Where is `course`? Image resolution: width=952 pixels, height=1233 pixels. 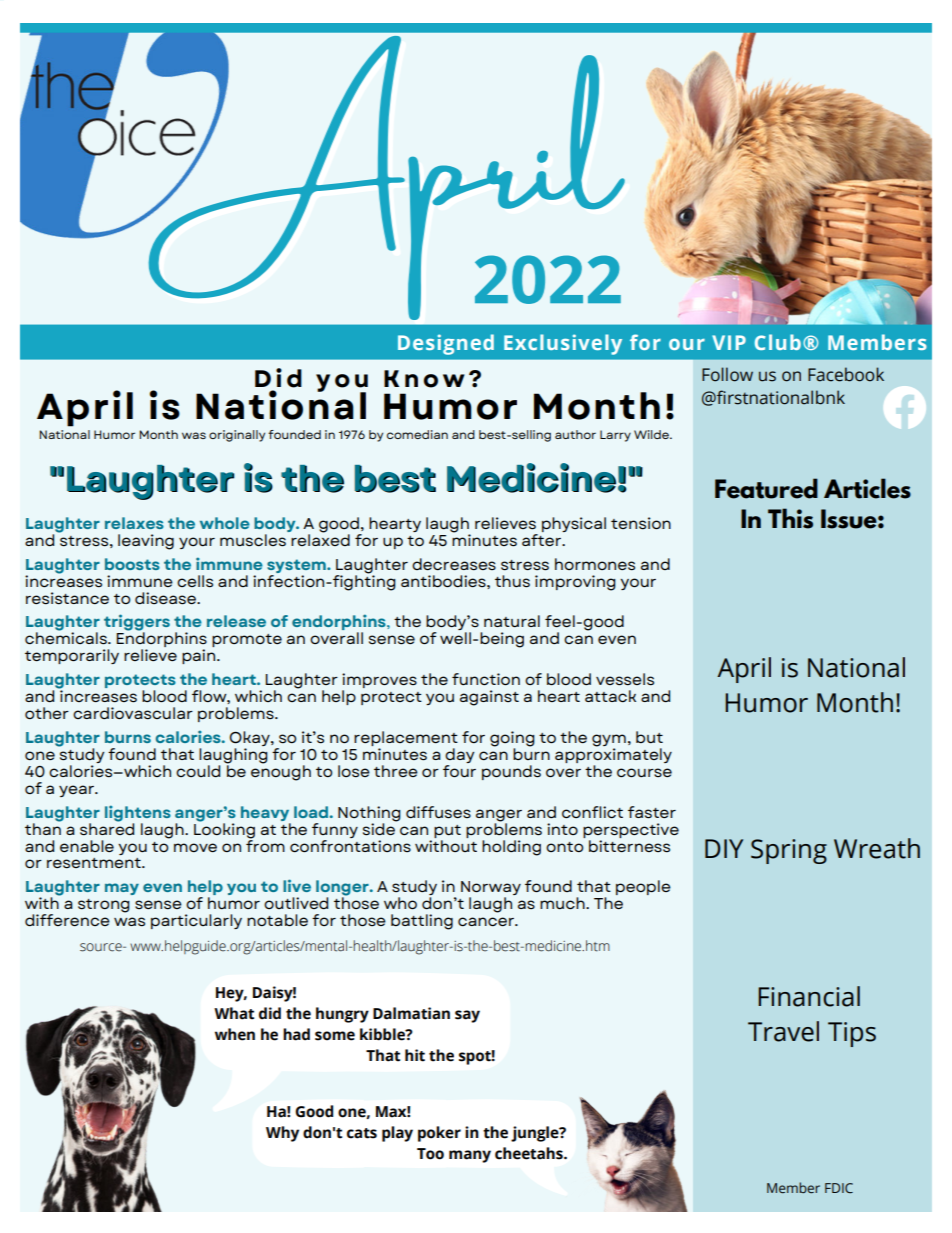
course is located at coordinates (644, 773).
